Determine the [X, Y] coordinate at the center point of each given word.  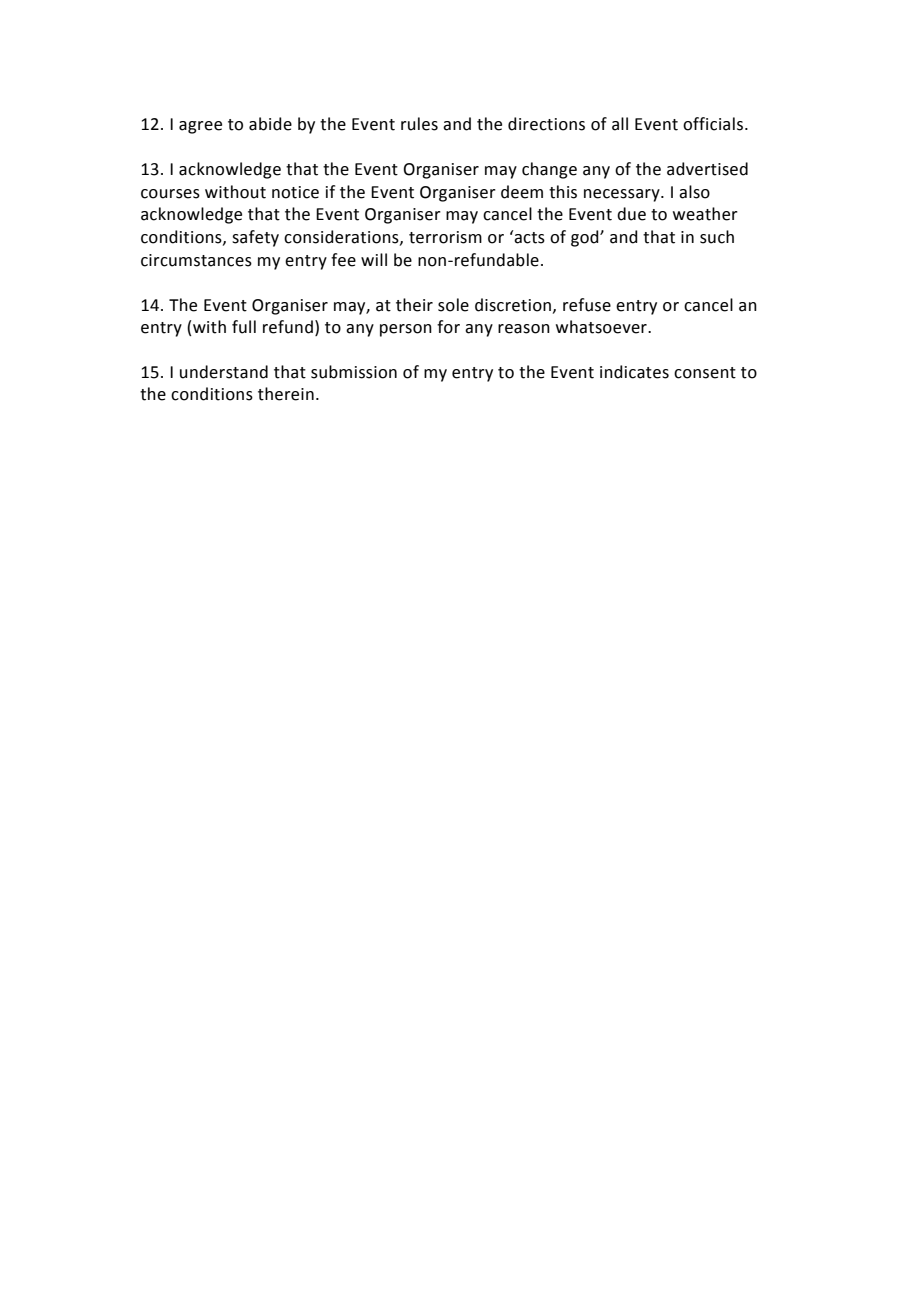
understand [224, 372]
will [374, 259]
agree [200, 127]
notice [295, 192]
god [586, 238]
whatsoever [602, 327]
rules [419, 124]
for [448, 327]
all [620, 124]
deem [522, 192]
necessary [623, 195]
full [244, 327]
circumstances [196, 260]
